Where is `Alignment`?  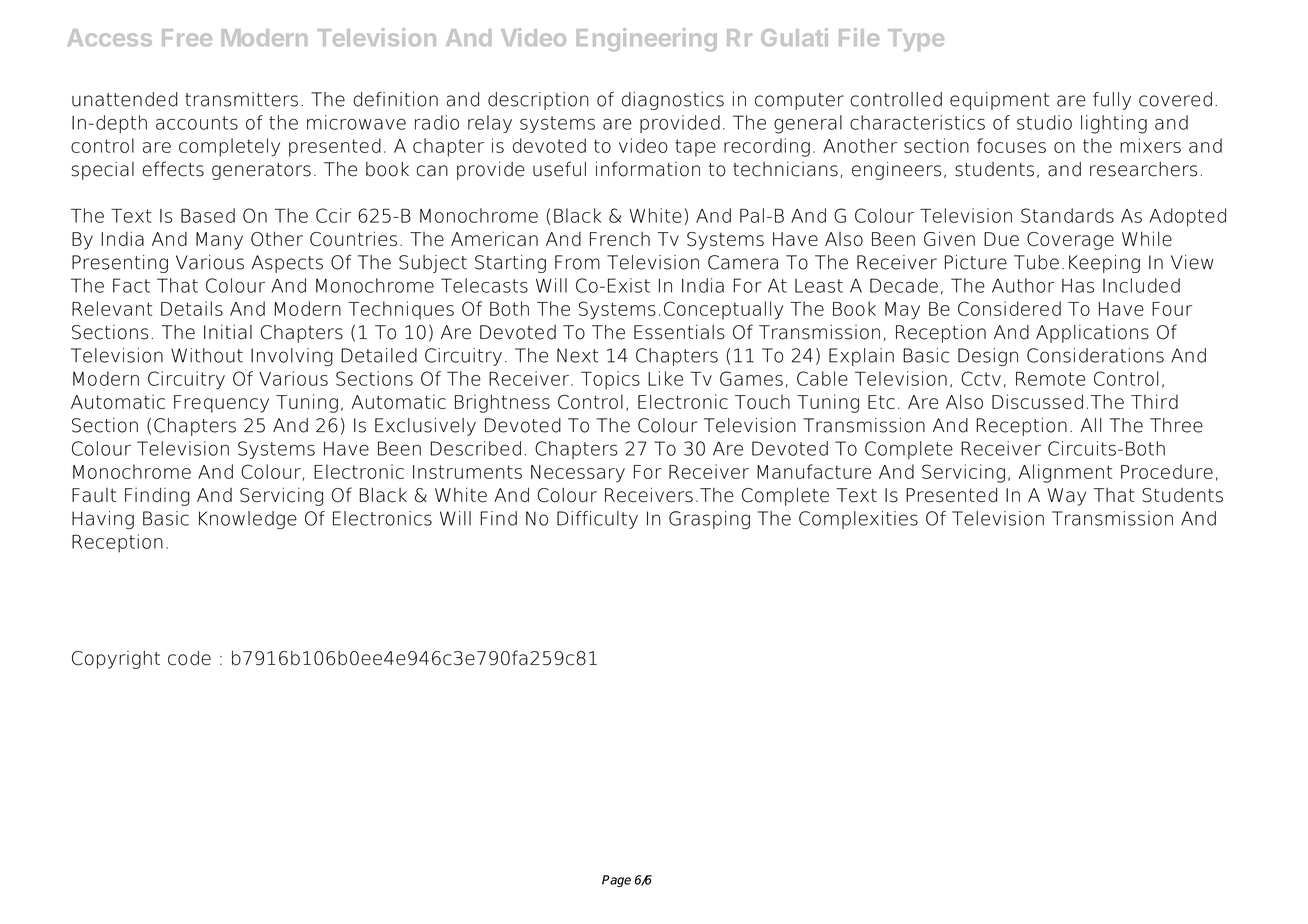 Alignment is located at coordinates (1065, 473).
